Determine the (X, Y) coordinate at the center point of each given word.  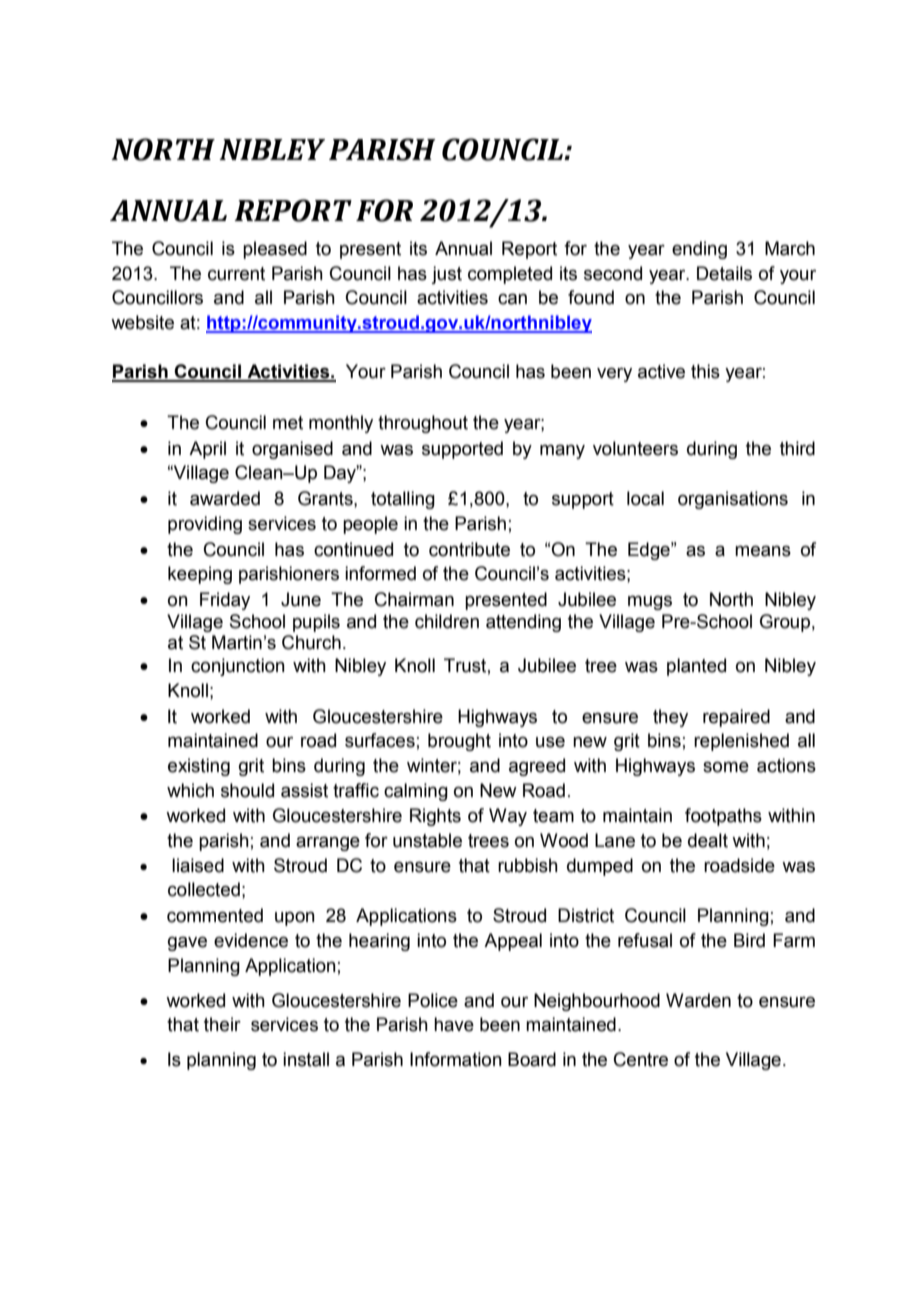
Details (724, 273)
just (447, 275)
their (222, 1024)
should (247, 790)
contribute (469, 549)
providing (205, 525)
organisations (733, 500)
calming (416, 792)
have (454, 1024)
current (236, 274)
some (726, 767)
